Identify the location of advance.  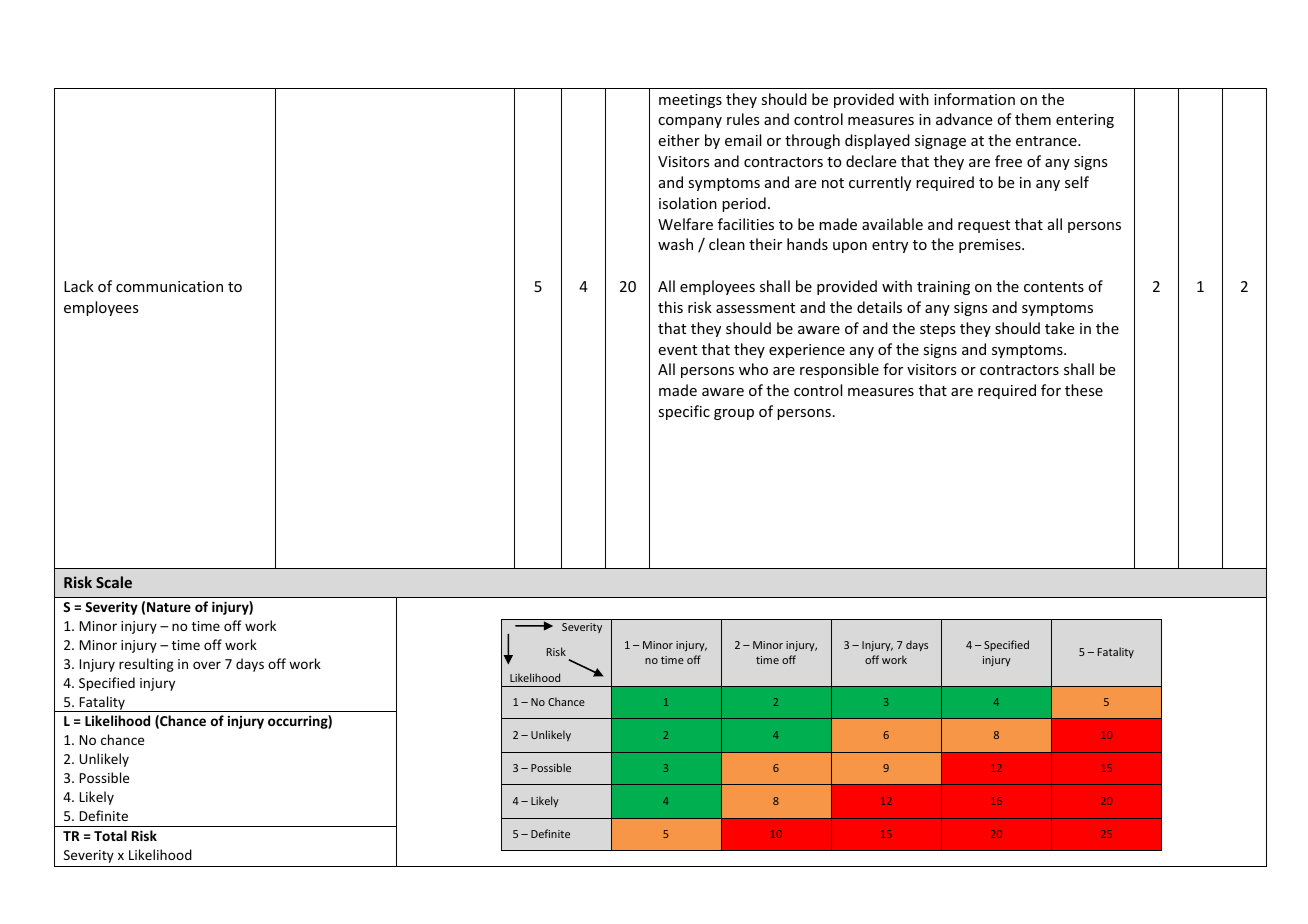
(964, 119).
